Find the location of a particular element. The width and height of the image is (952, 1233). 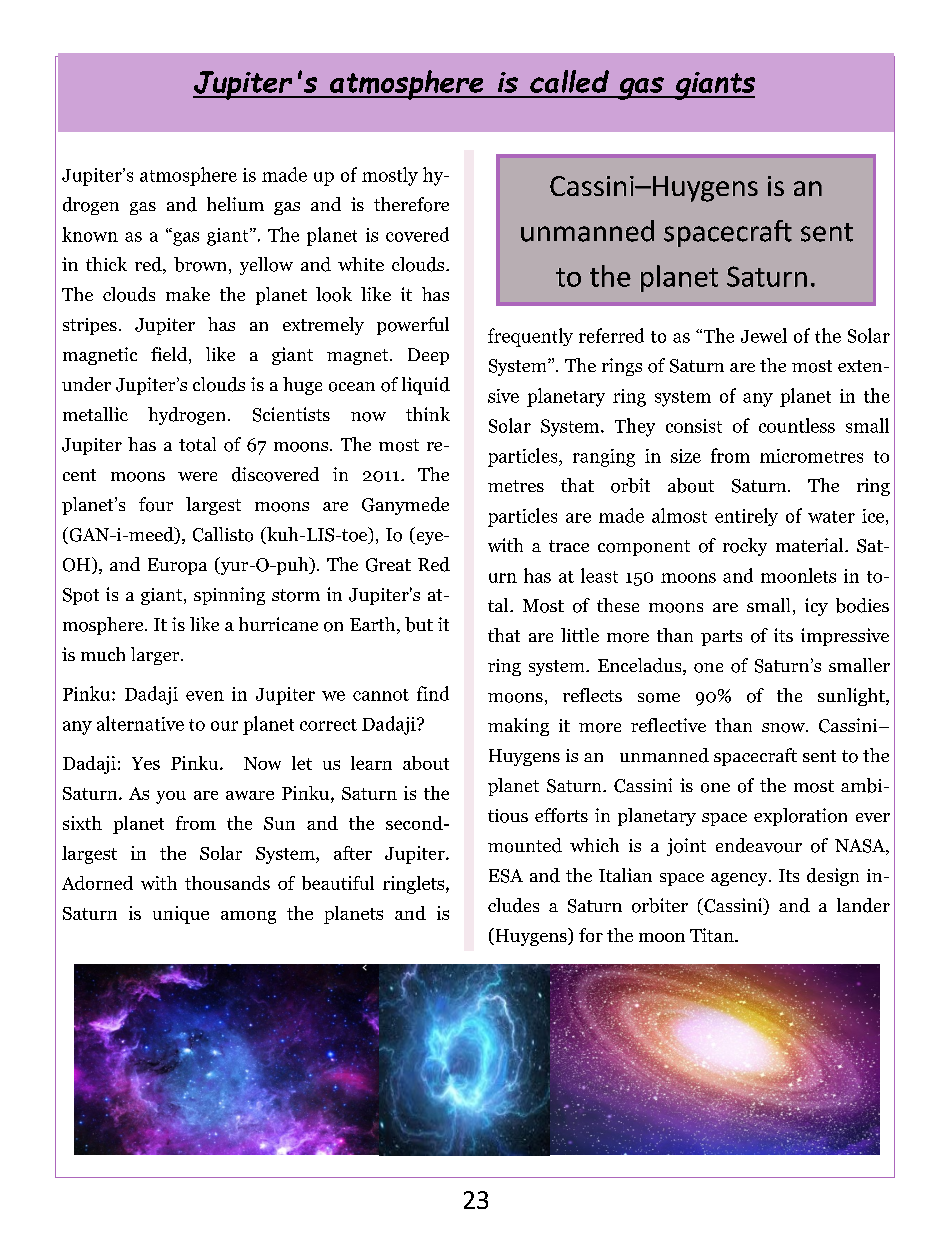

ESA is located at coordinates (506, 876).
